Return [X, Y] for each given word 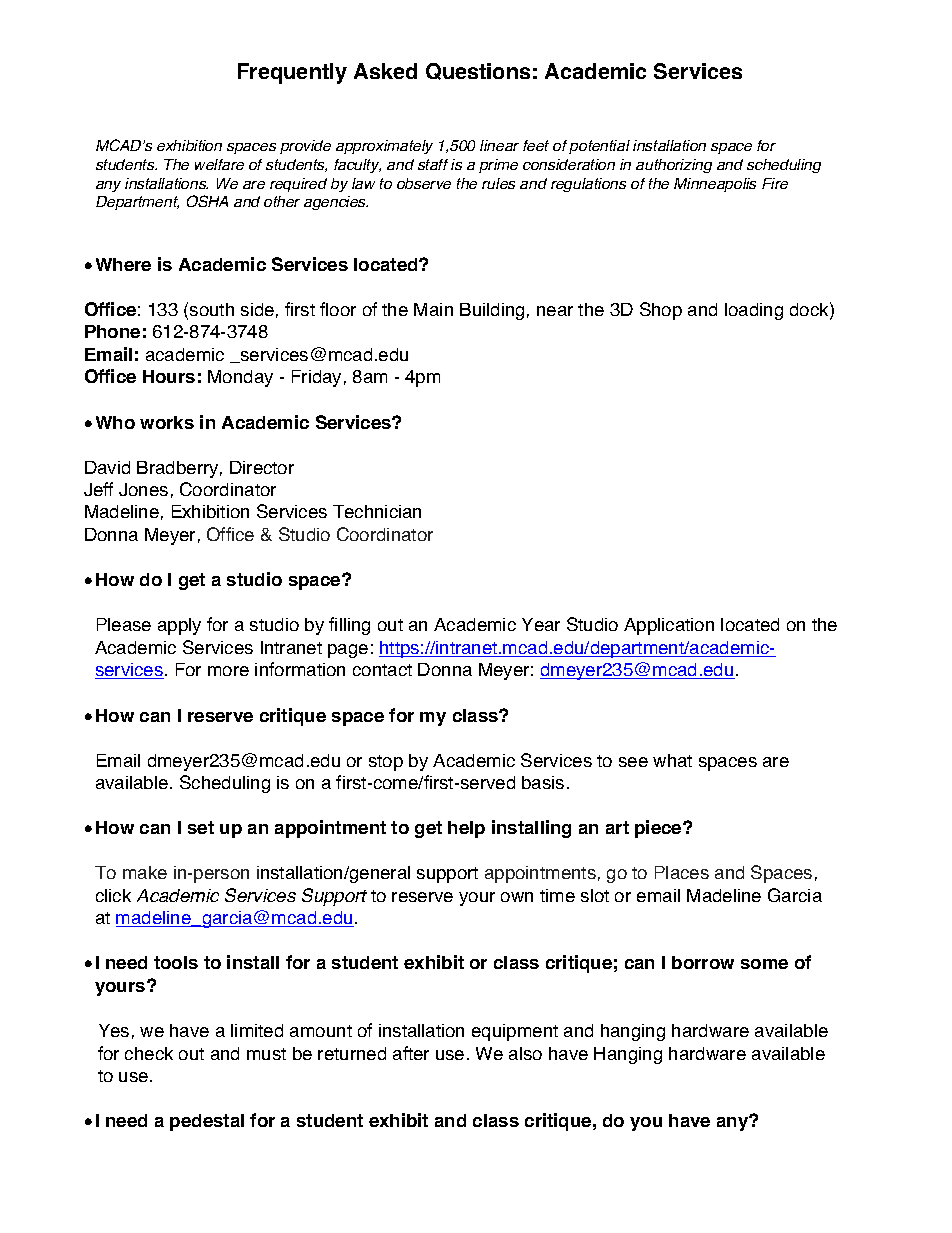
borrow [703, 962]
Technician [377, 511]
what [672, 760]
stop [386, 763]
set [201, 827]
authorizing [674, 166]
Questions [478, 71]
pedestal [207, 1122]
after [411, 1053]
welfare [219, 164]
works [167, 422]
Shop [661, 311]
